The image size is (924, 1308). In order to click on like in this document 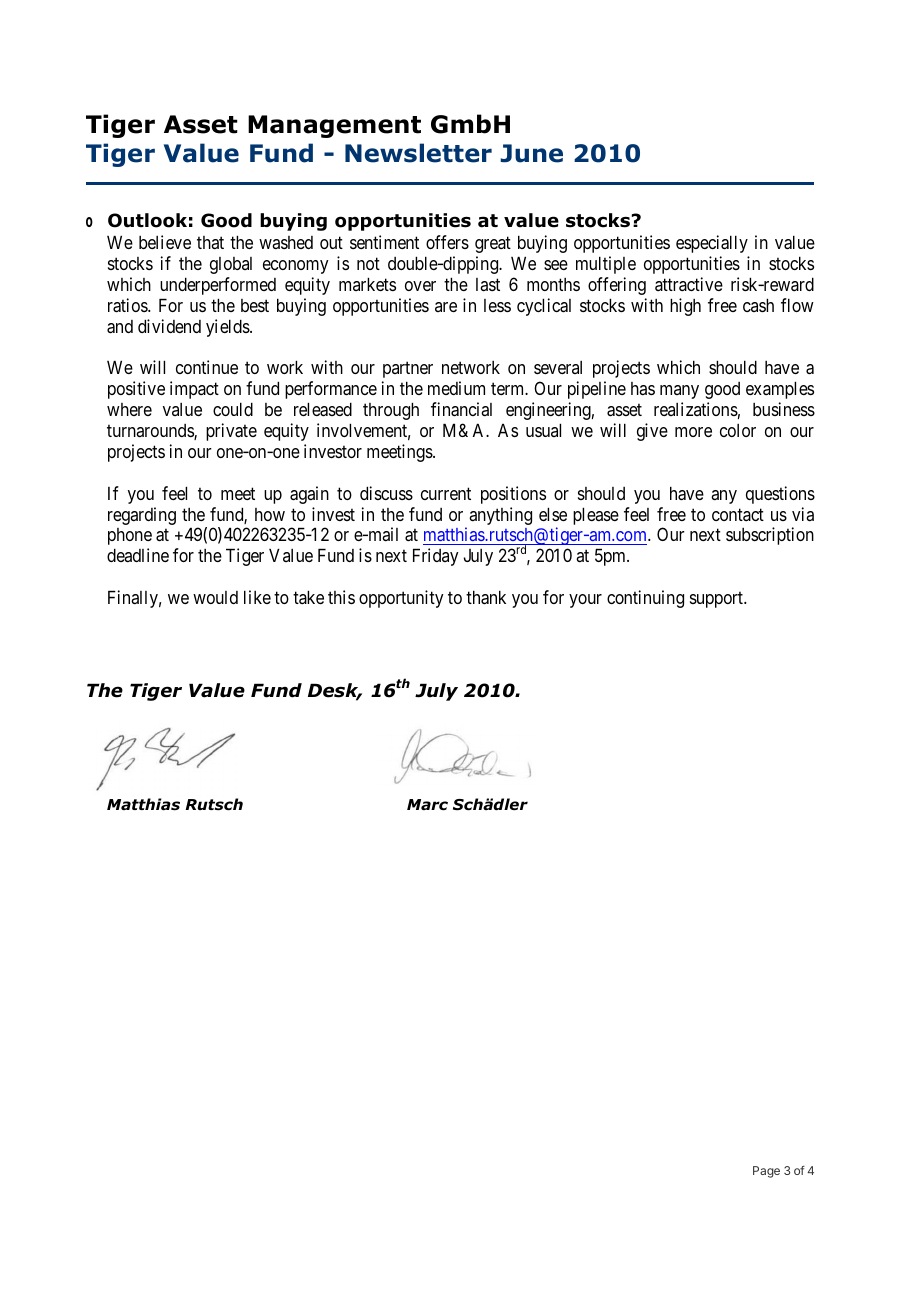, I will do `click(257, 597)`.
